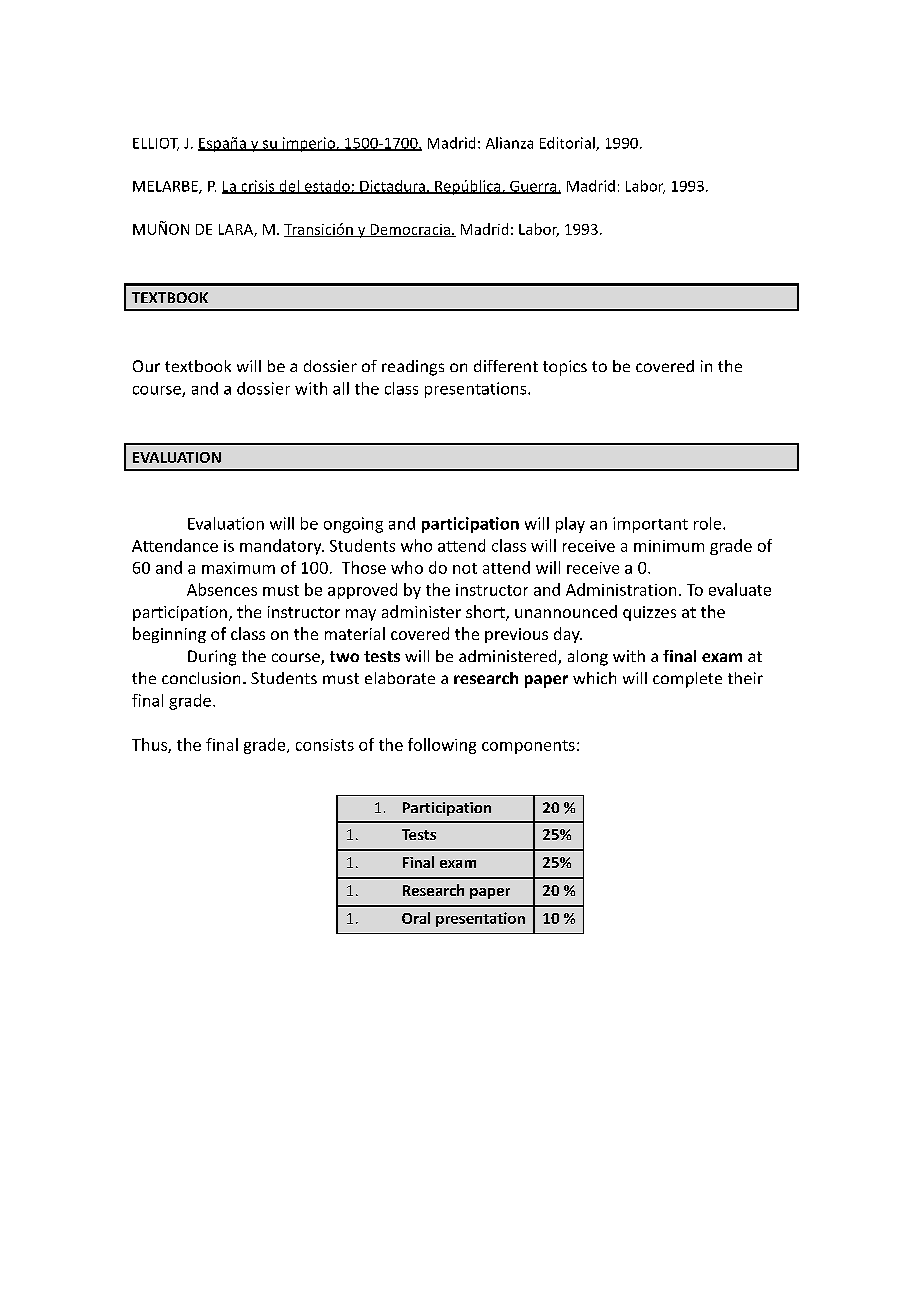  Describe the element at coordinates (465, 568) in the screenshot. I see `not` at that location.
